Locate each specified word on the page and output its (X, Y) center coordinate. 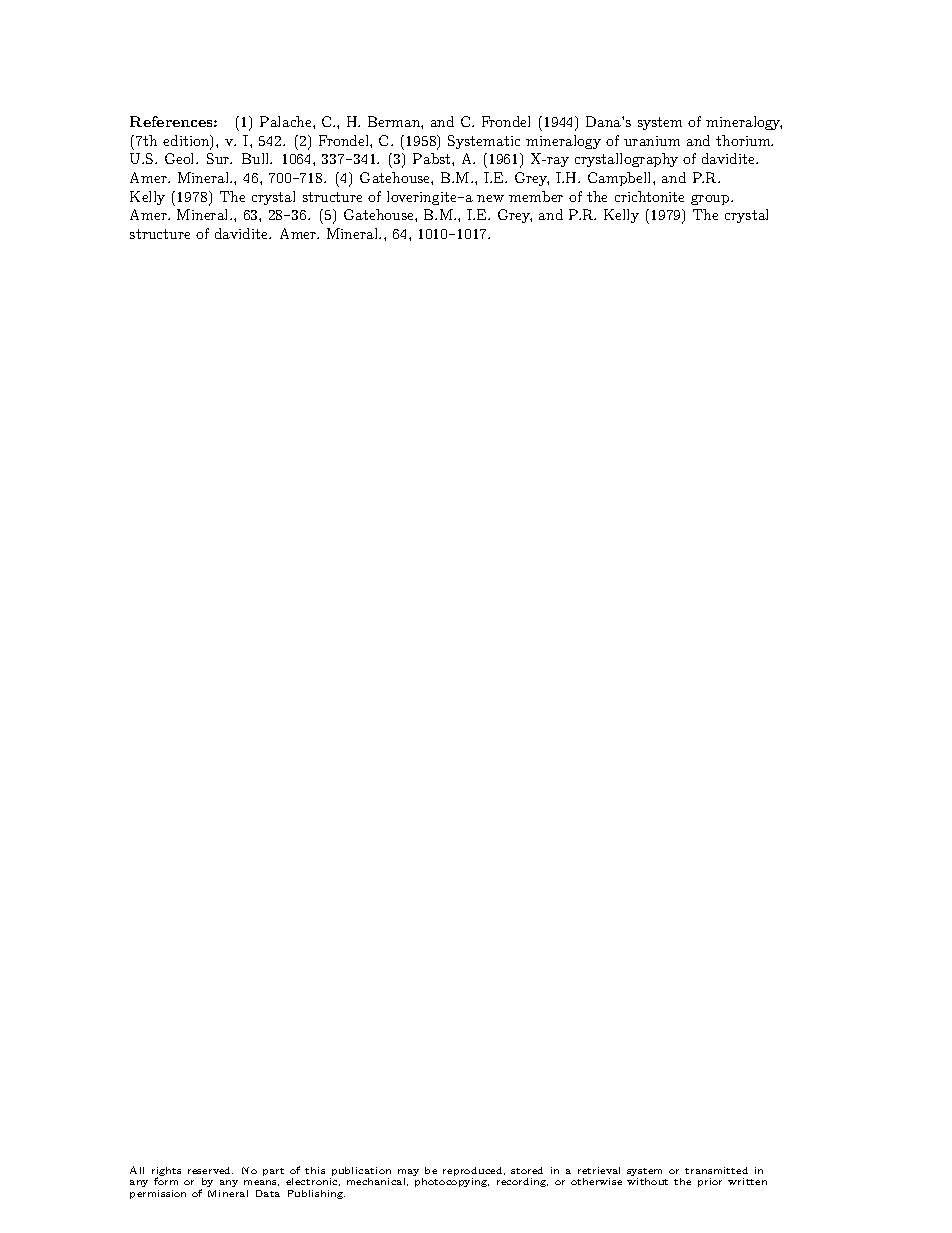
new (490, 198)
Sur (219, 158)
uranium (652, 141)
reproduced (474, 1173)
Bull (257, 158)
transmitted (716, 1170)
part (273, 1172)
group (711, 200)
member (536, 196)
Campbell (621, 179)
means (261, 1183)
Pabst (433, 158)
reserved (210, 1170)
